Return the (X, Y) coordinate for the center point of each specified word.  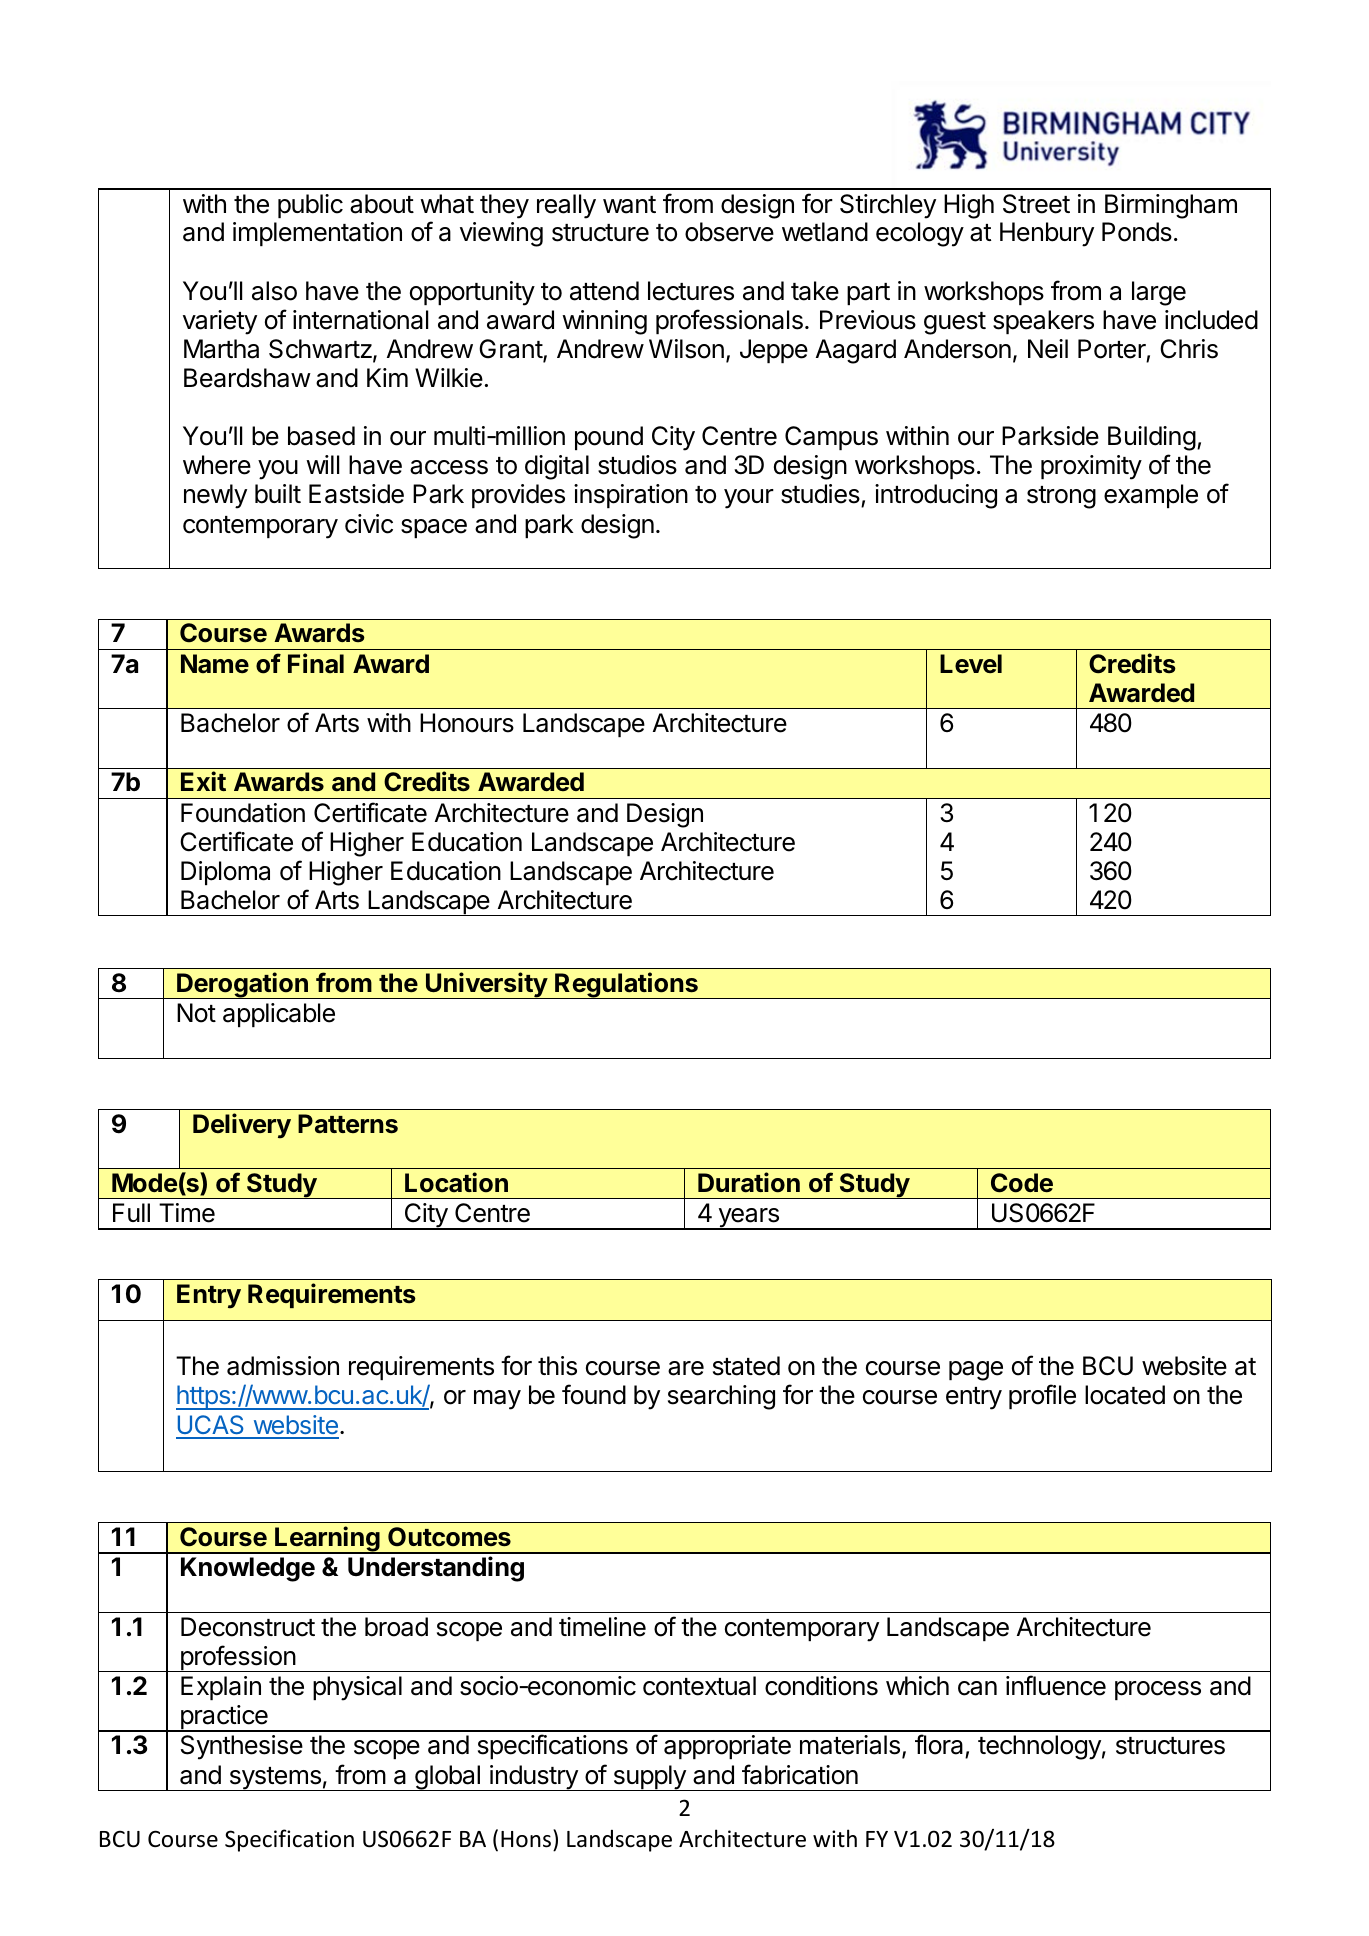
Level (971, 664)
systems (275, 1779)
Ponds (1137, 232)
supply (649, 1778)
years (748, 1219)
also (274, 291)
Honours (467, 723)
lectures (691, 291)
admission (283, 1366)
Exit (203, 781)
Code (1022, 1183)
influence (1056, 1685)
